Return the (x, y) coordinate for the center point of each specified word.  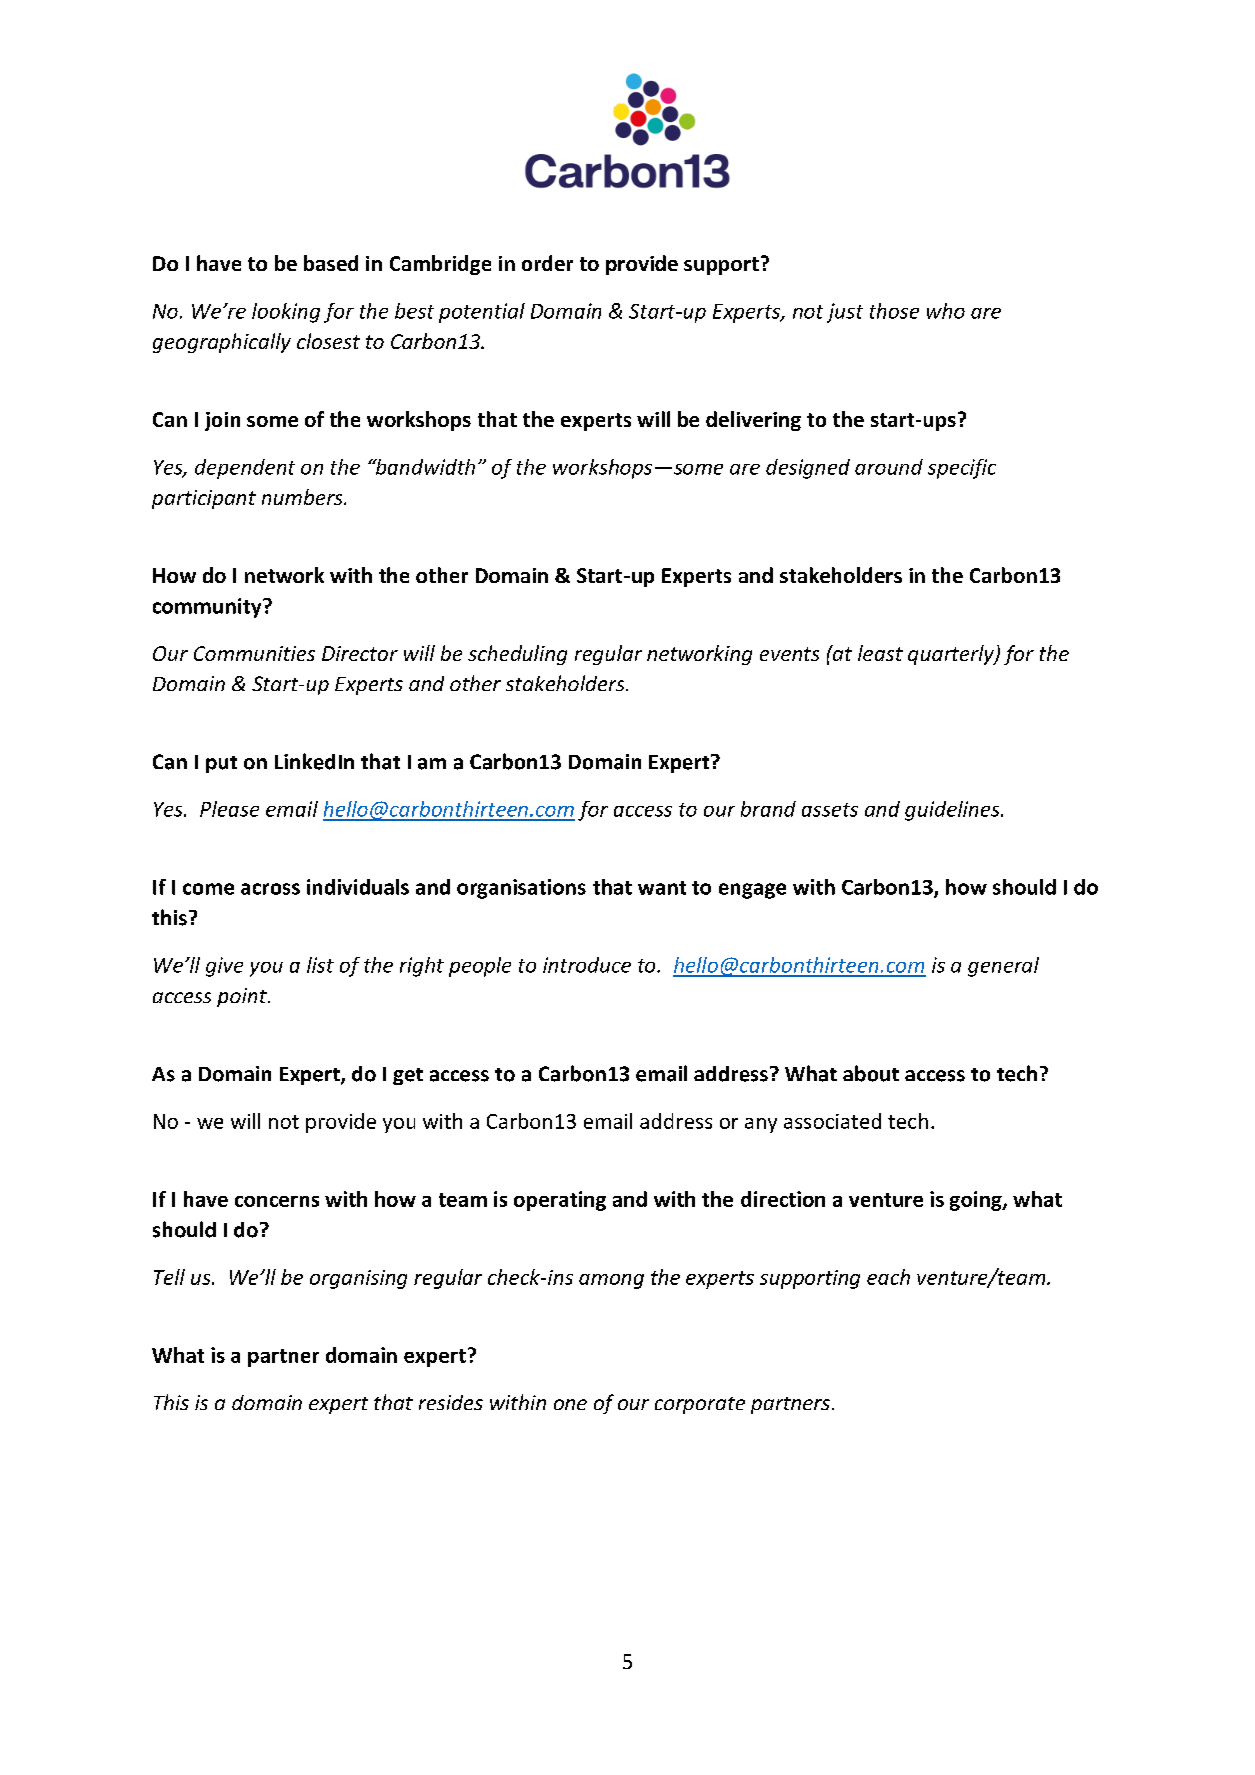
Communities (254, 653)
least (880, 653)
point (243, 997)
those (894, 311)
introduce (587, 965)
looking (286, 313)
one (570, 1404)
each (888, 1277)
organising (358, 1279)
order (547, 263)
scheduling (517, 655)
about (871, 1073)
